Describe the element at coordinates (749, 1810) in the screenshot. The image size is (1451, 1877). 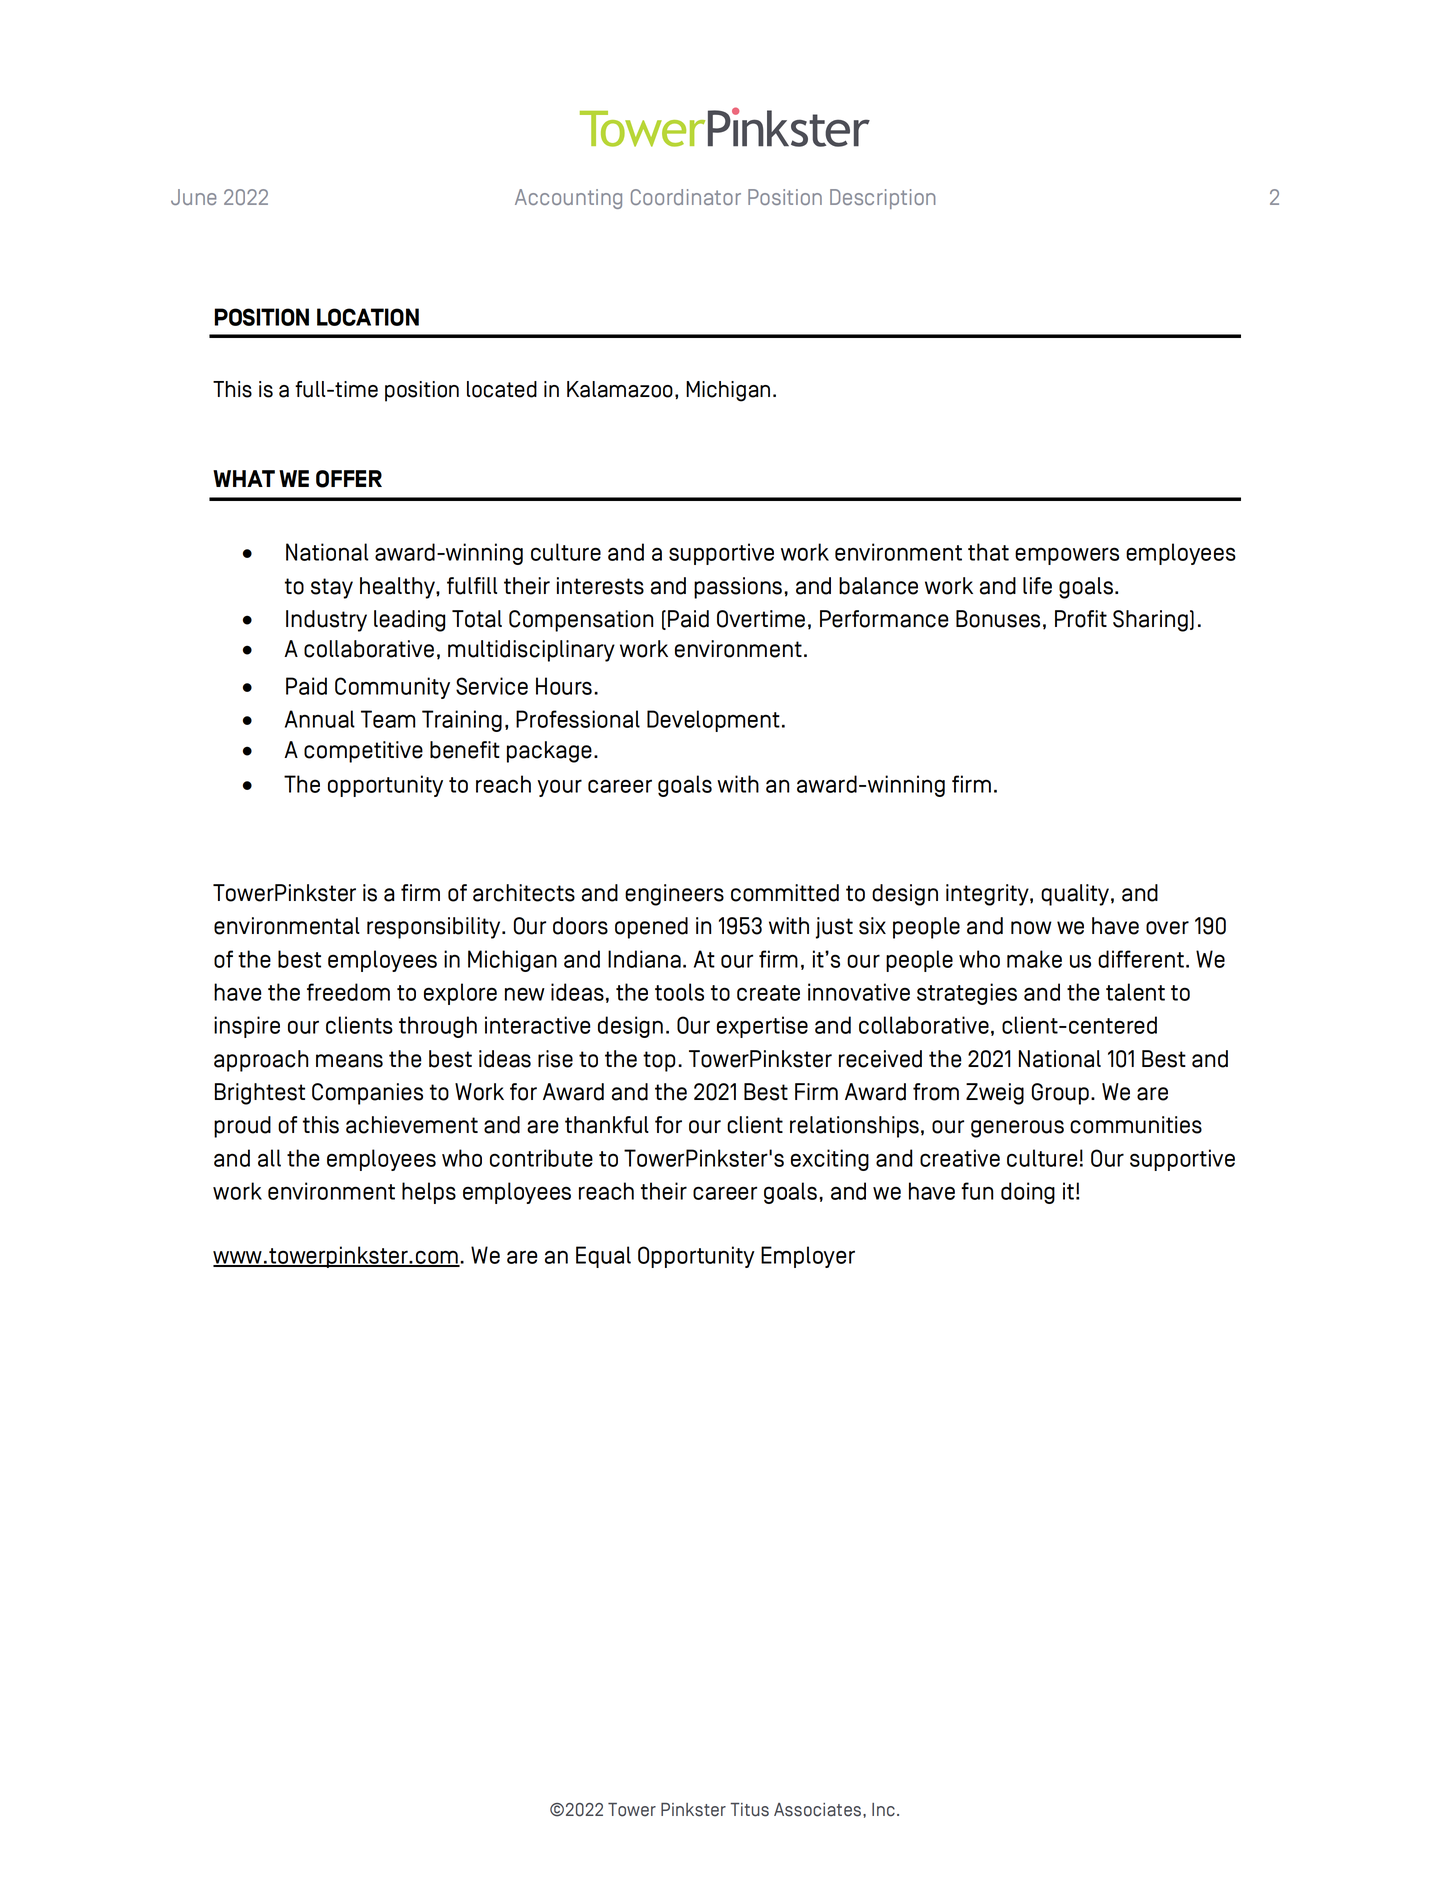
I see `Titus` at that location.
